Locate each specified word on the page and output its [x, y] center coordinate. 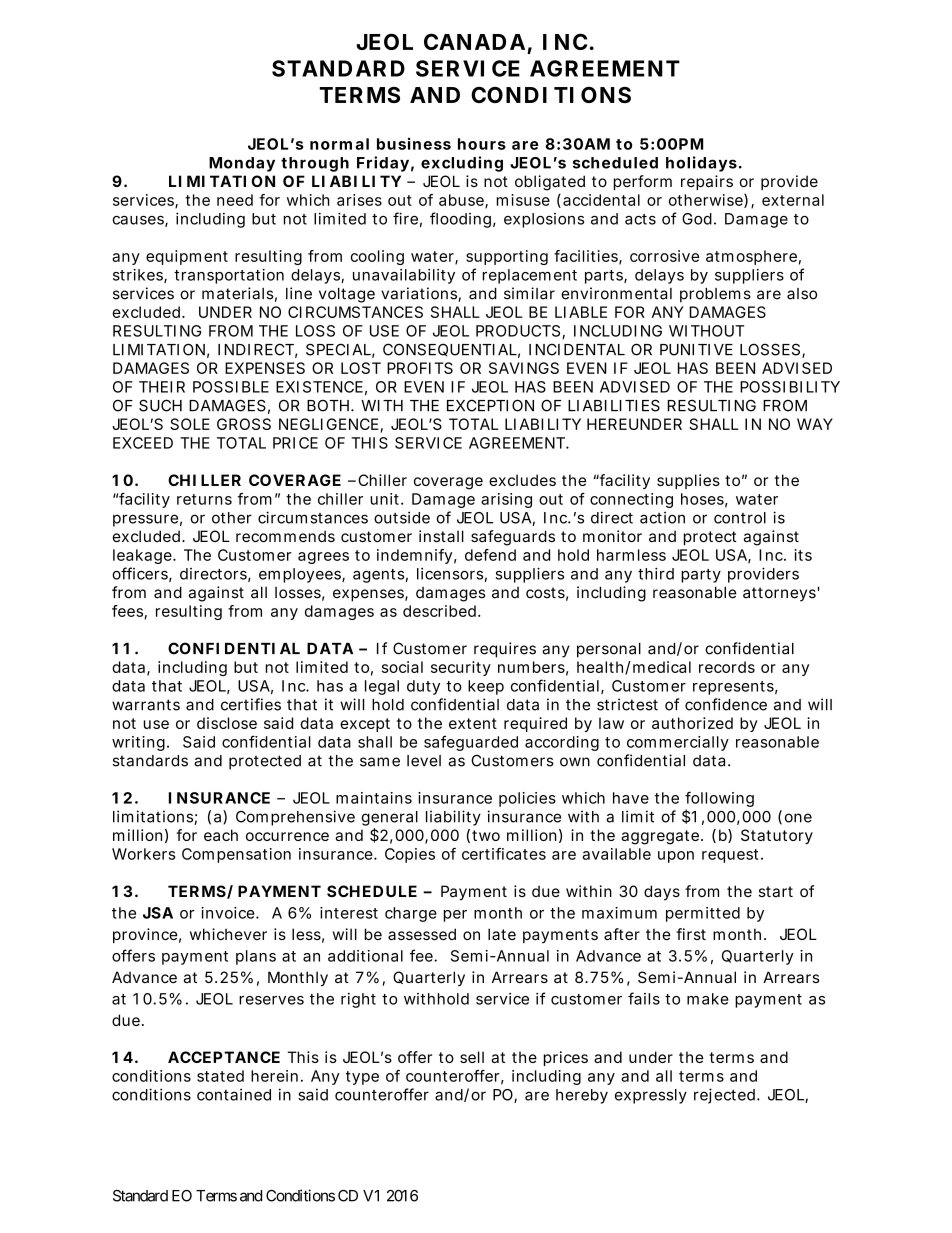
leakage [143, 556]
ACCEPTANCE [224, 1057]
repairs [707, 182]
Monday [242, 164]
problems [715, 295]
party [701, 576]
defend [490, 555]
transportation [229, 276]
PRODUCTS [518, 331]
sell [472, 1057]
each [221, 835]
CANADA [474, 41]
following [719, 800]
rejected [724, 1096]
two [486, 835]
